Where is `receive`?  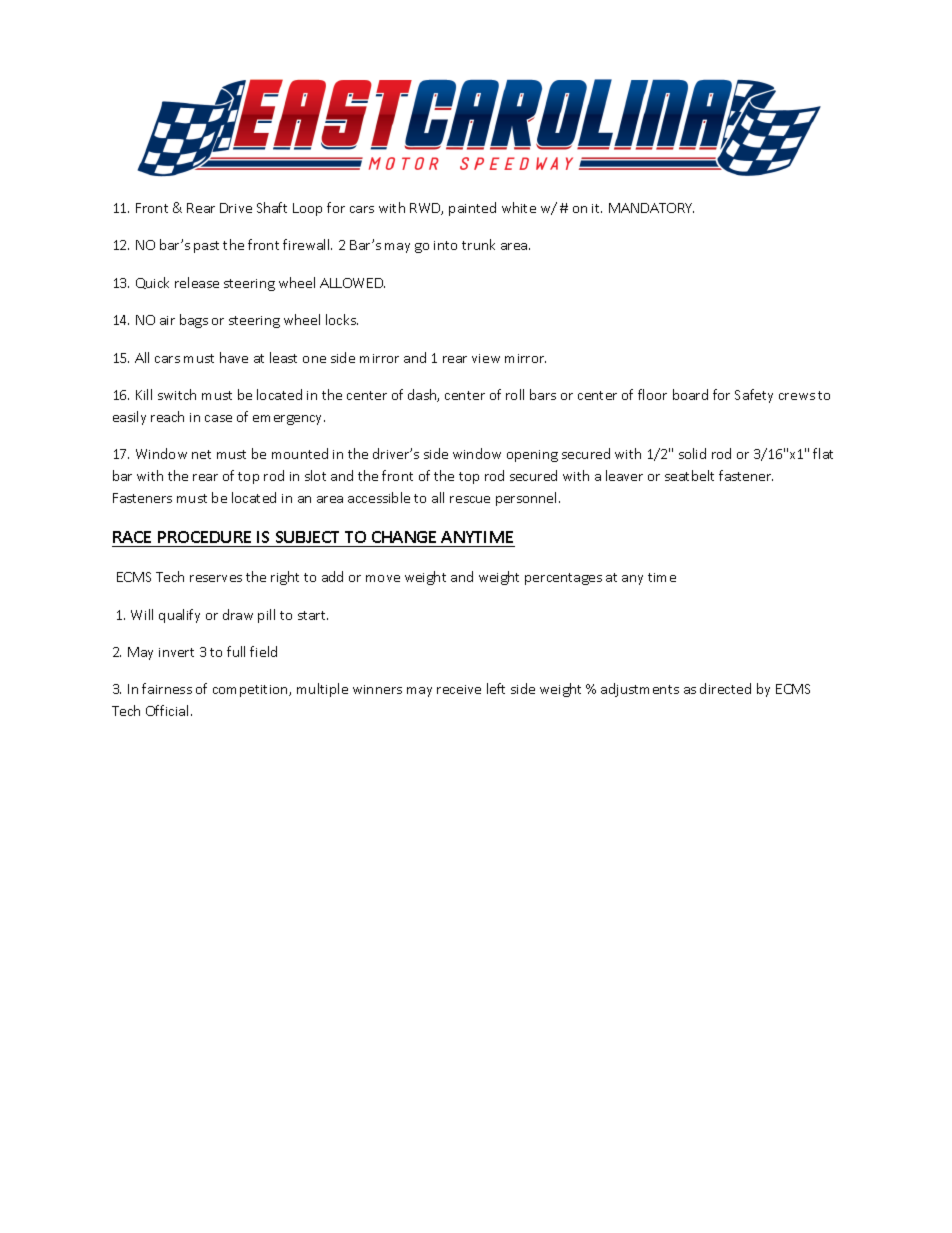
receive is located at coordinates (459, 689).
